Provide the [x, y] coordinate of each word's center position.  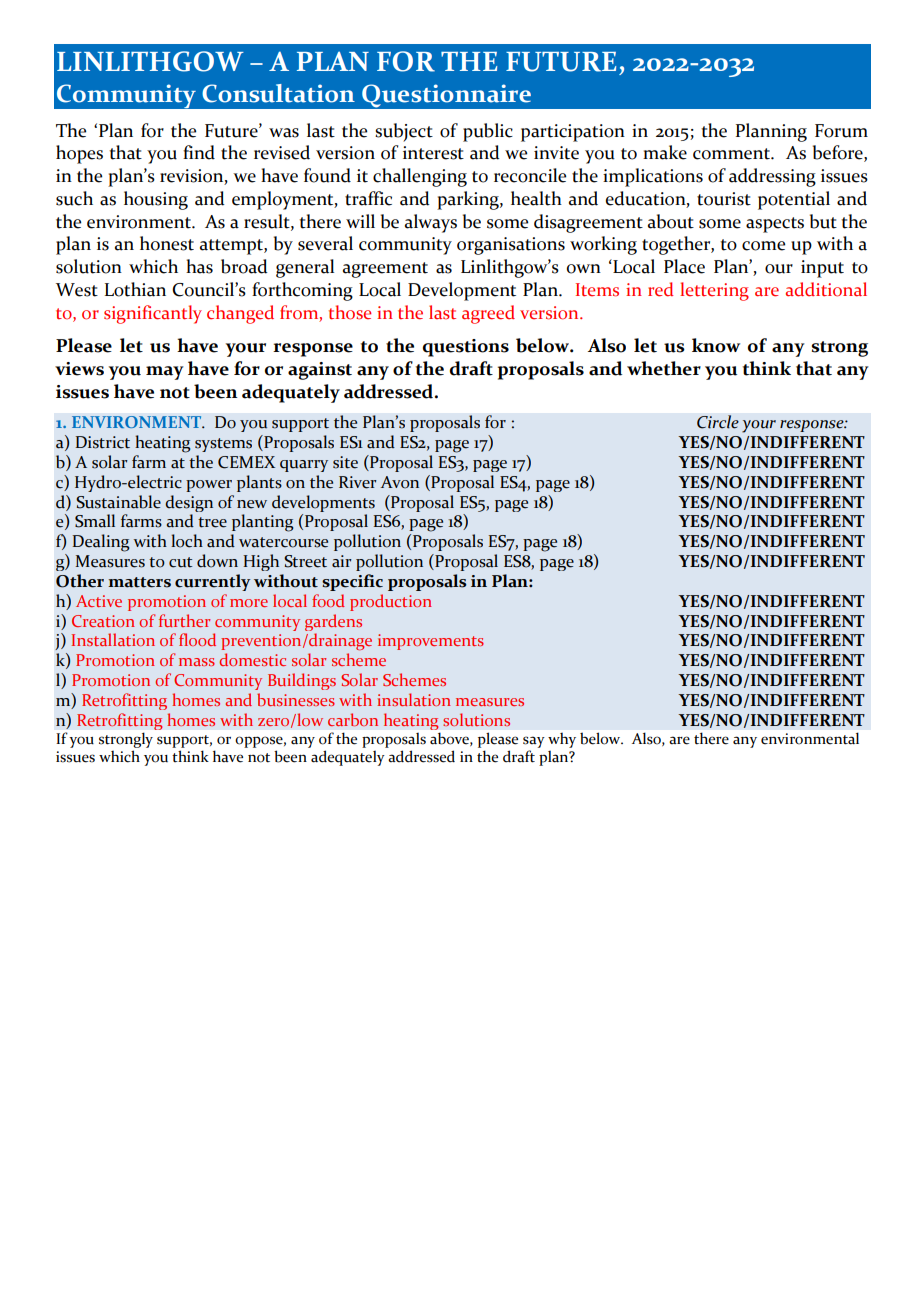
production [391, 602]
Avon [400, 482]
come [763, 246]
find [199, 152]
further [184, 620]
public [488, 132]
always [431, 223]
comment [732, 154]
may [165, 373]
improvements [431, 642]
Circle [718, 422]
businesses [296, 699]
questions [466, 348]
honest [167, 243]
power [209, 486]
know [716, 345]
